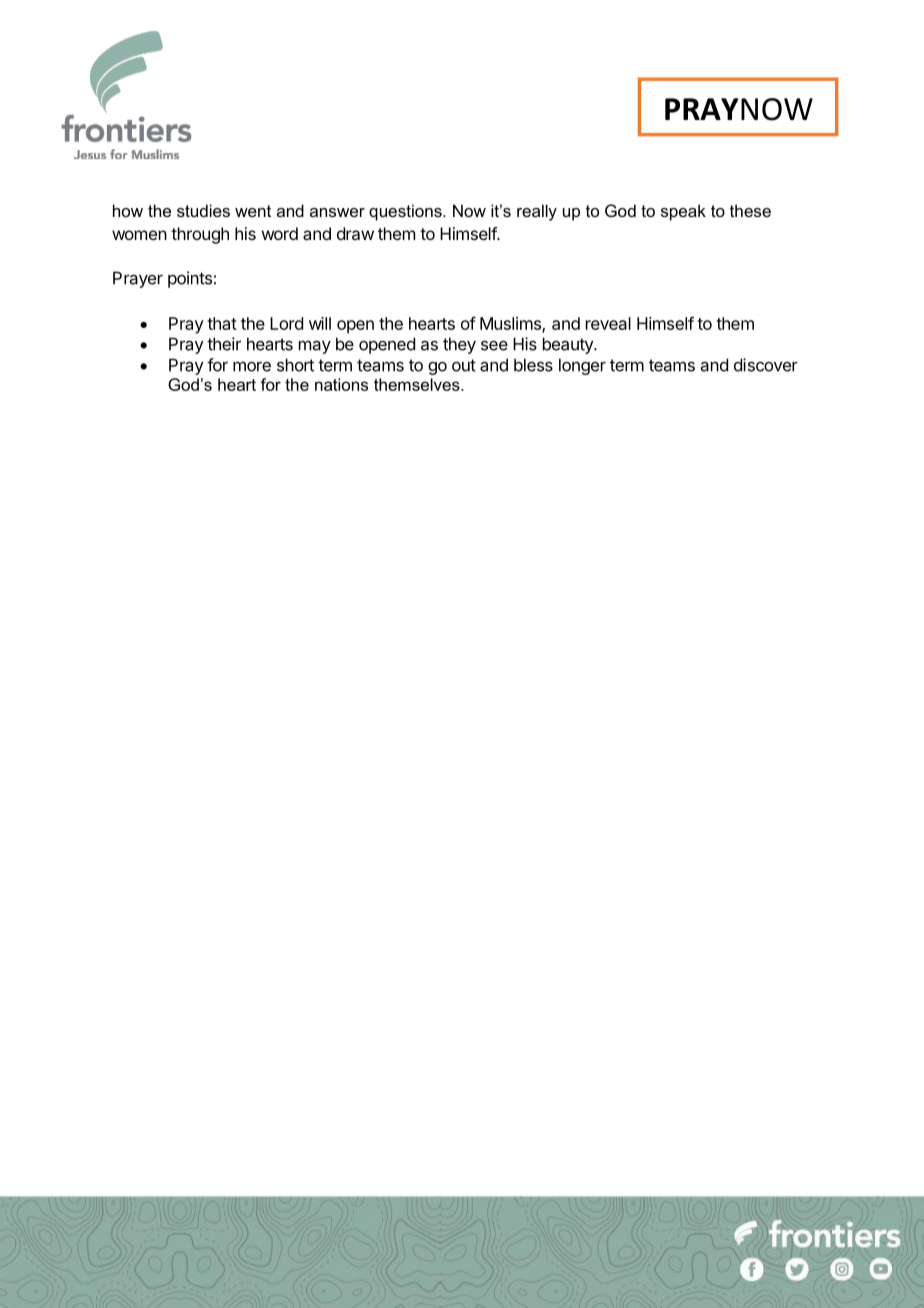  I want to click on questions, so click(406, 212).
